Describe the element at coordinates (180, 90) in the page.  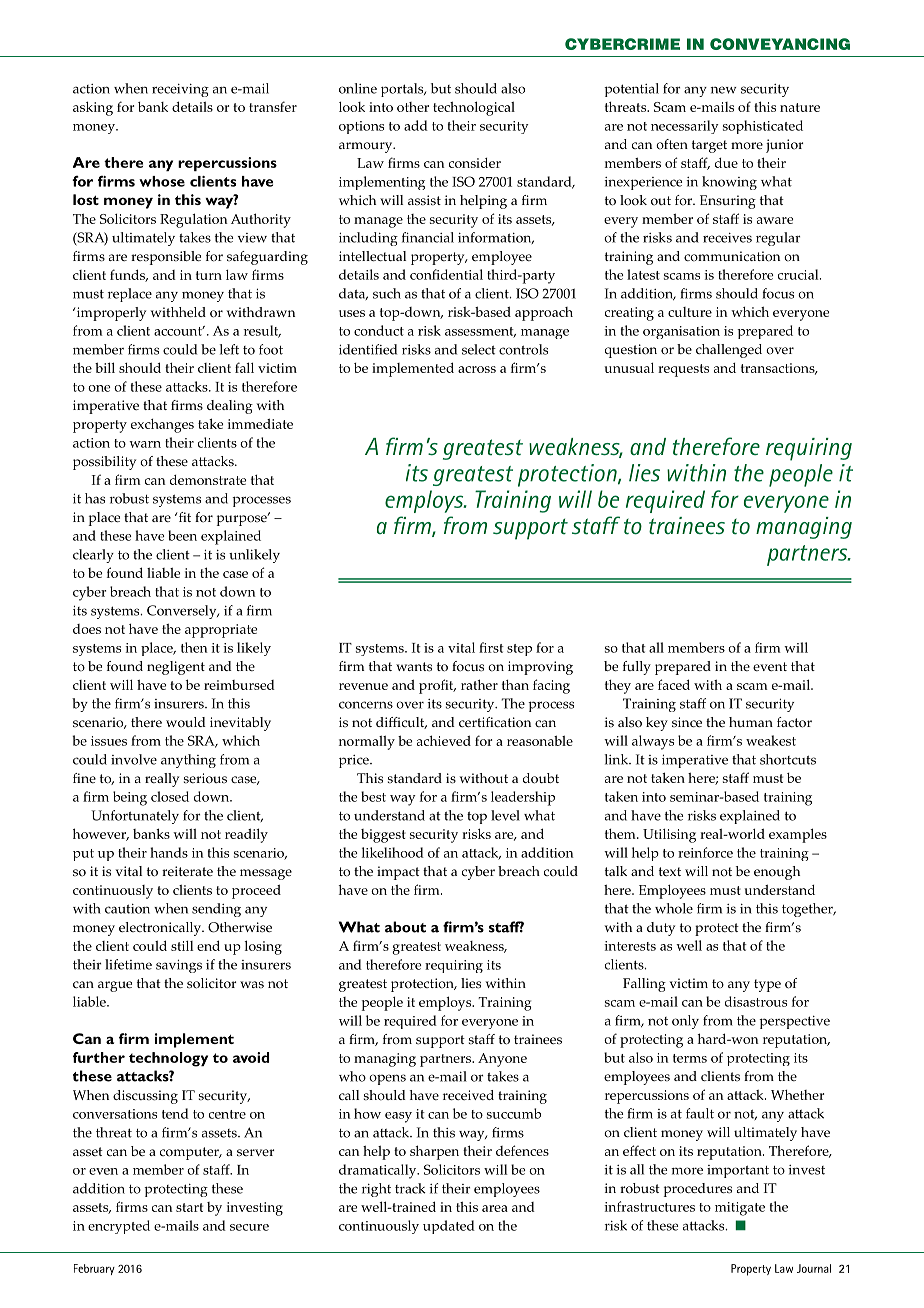
I see `receiving` at that location.
